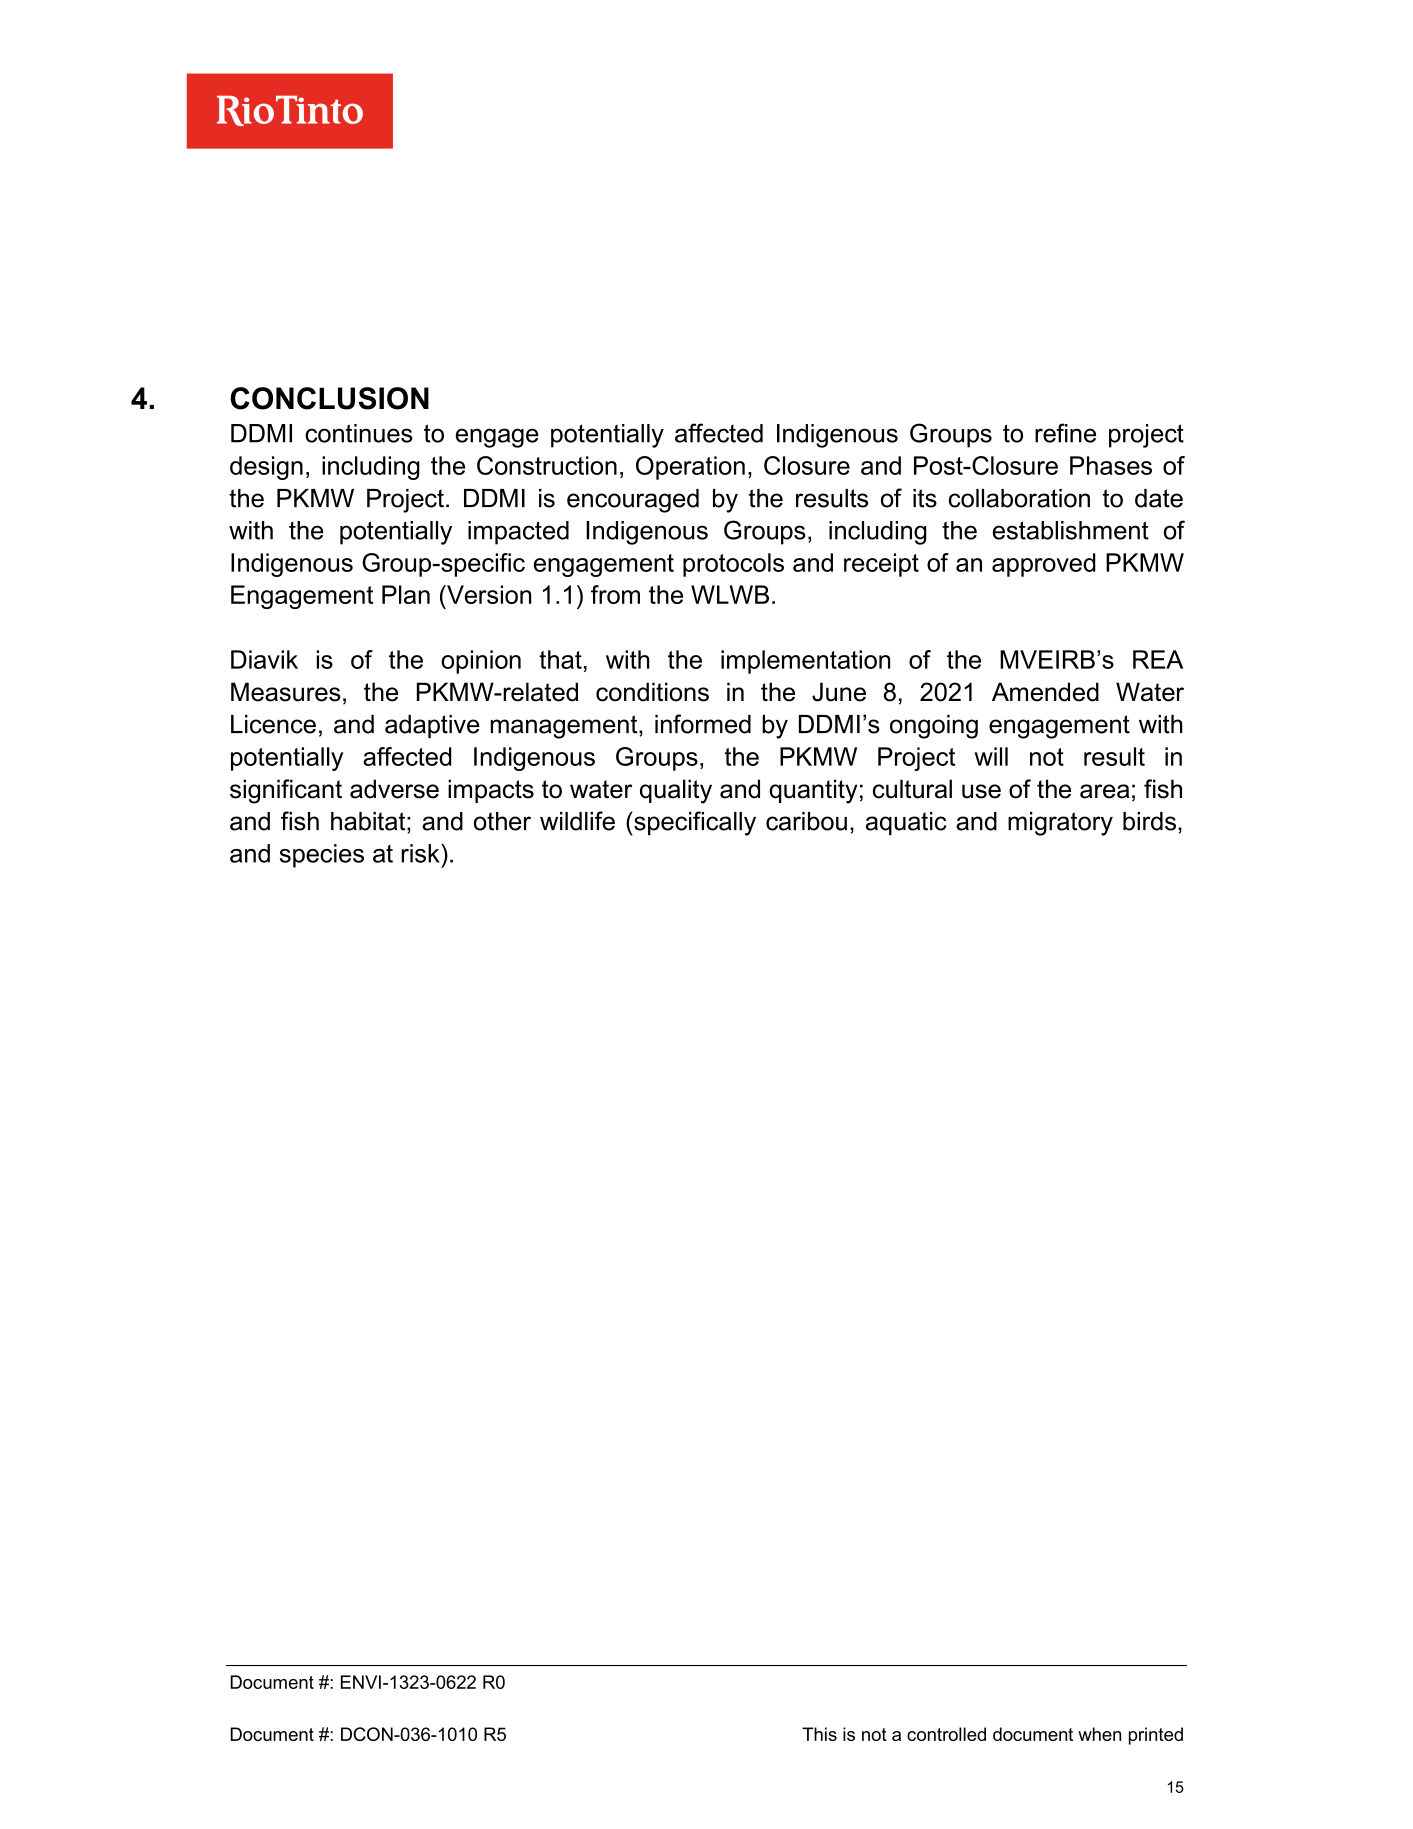 The width and height of the screenshot is (1413, 1829). What do you see at coordinates (991, 756) in the screenshot?
I see `will` at bounding box center [991, 756].
